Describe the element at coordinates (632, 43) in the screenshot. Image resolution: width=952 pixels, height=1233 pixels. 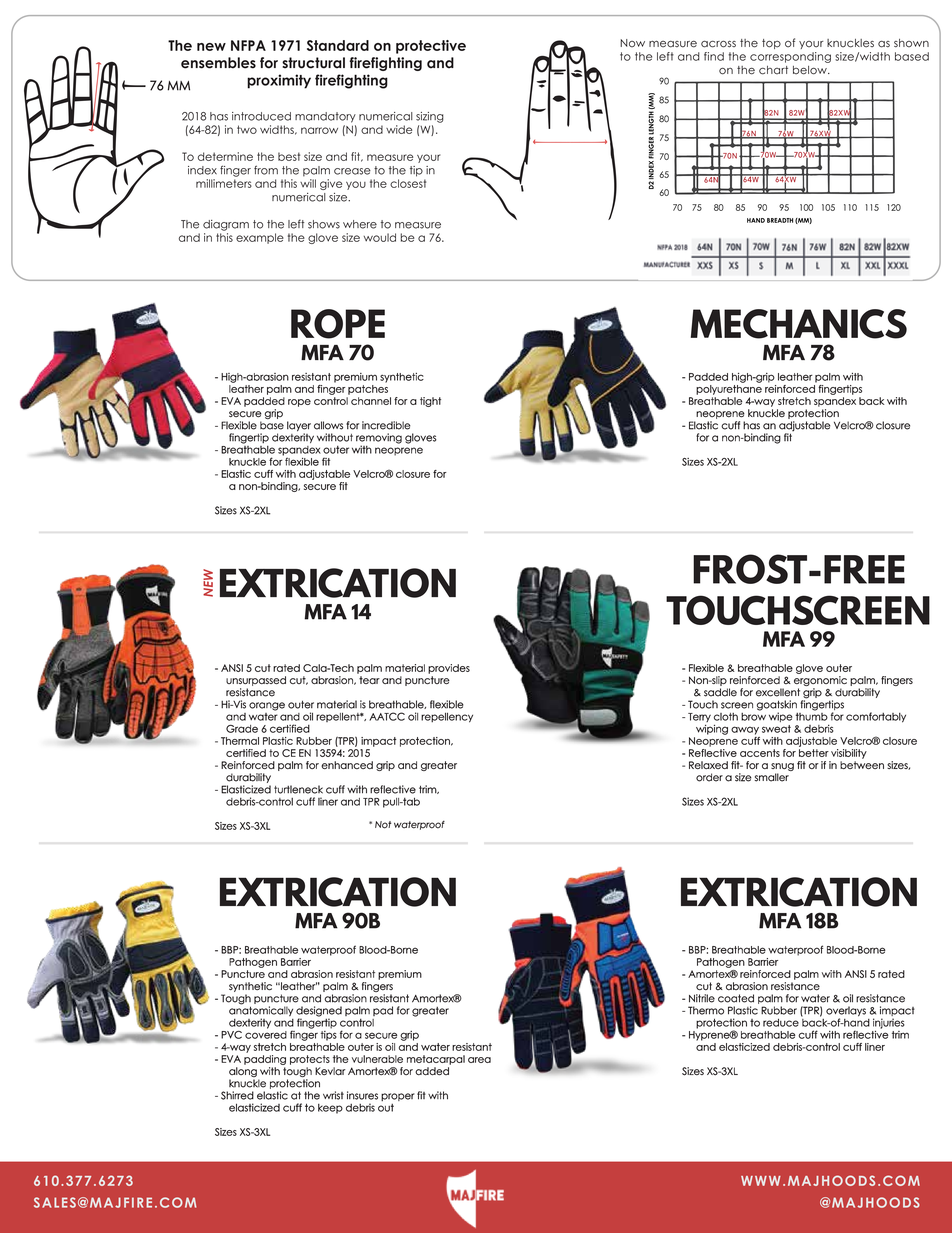
I see `Now` at that location.
